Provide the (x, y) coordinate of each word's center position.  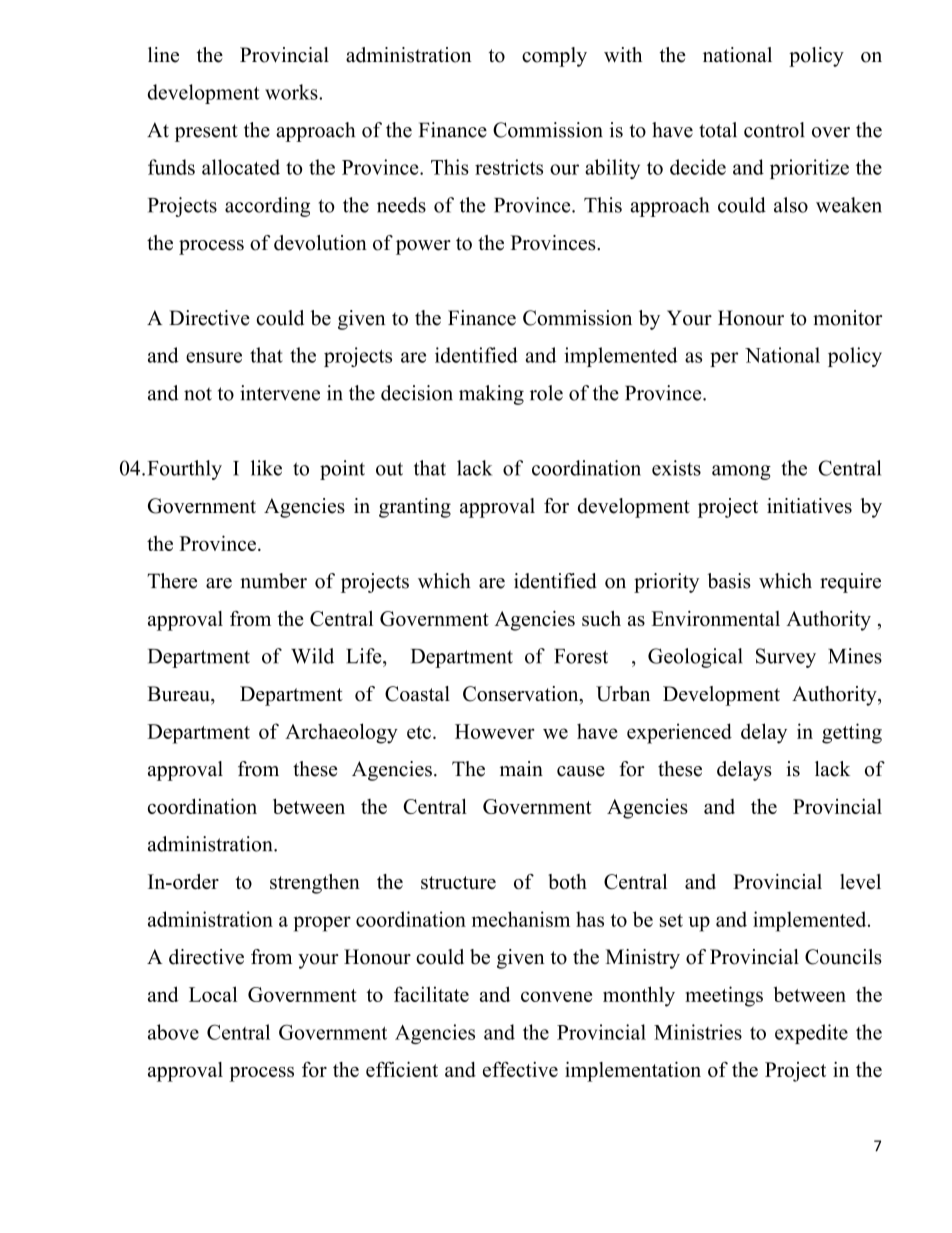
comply (554, 57)
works (292, 92)
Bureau (179, 694)
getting (852, 733)
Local (213, 994)
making (491, 395)
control (774, 130)
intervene (280, 393)
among (741, 472)
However (495, 731)
